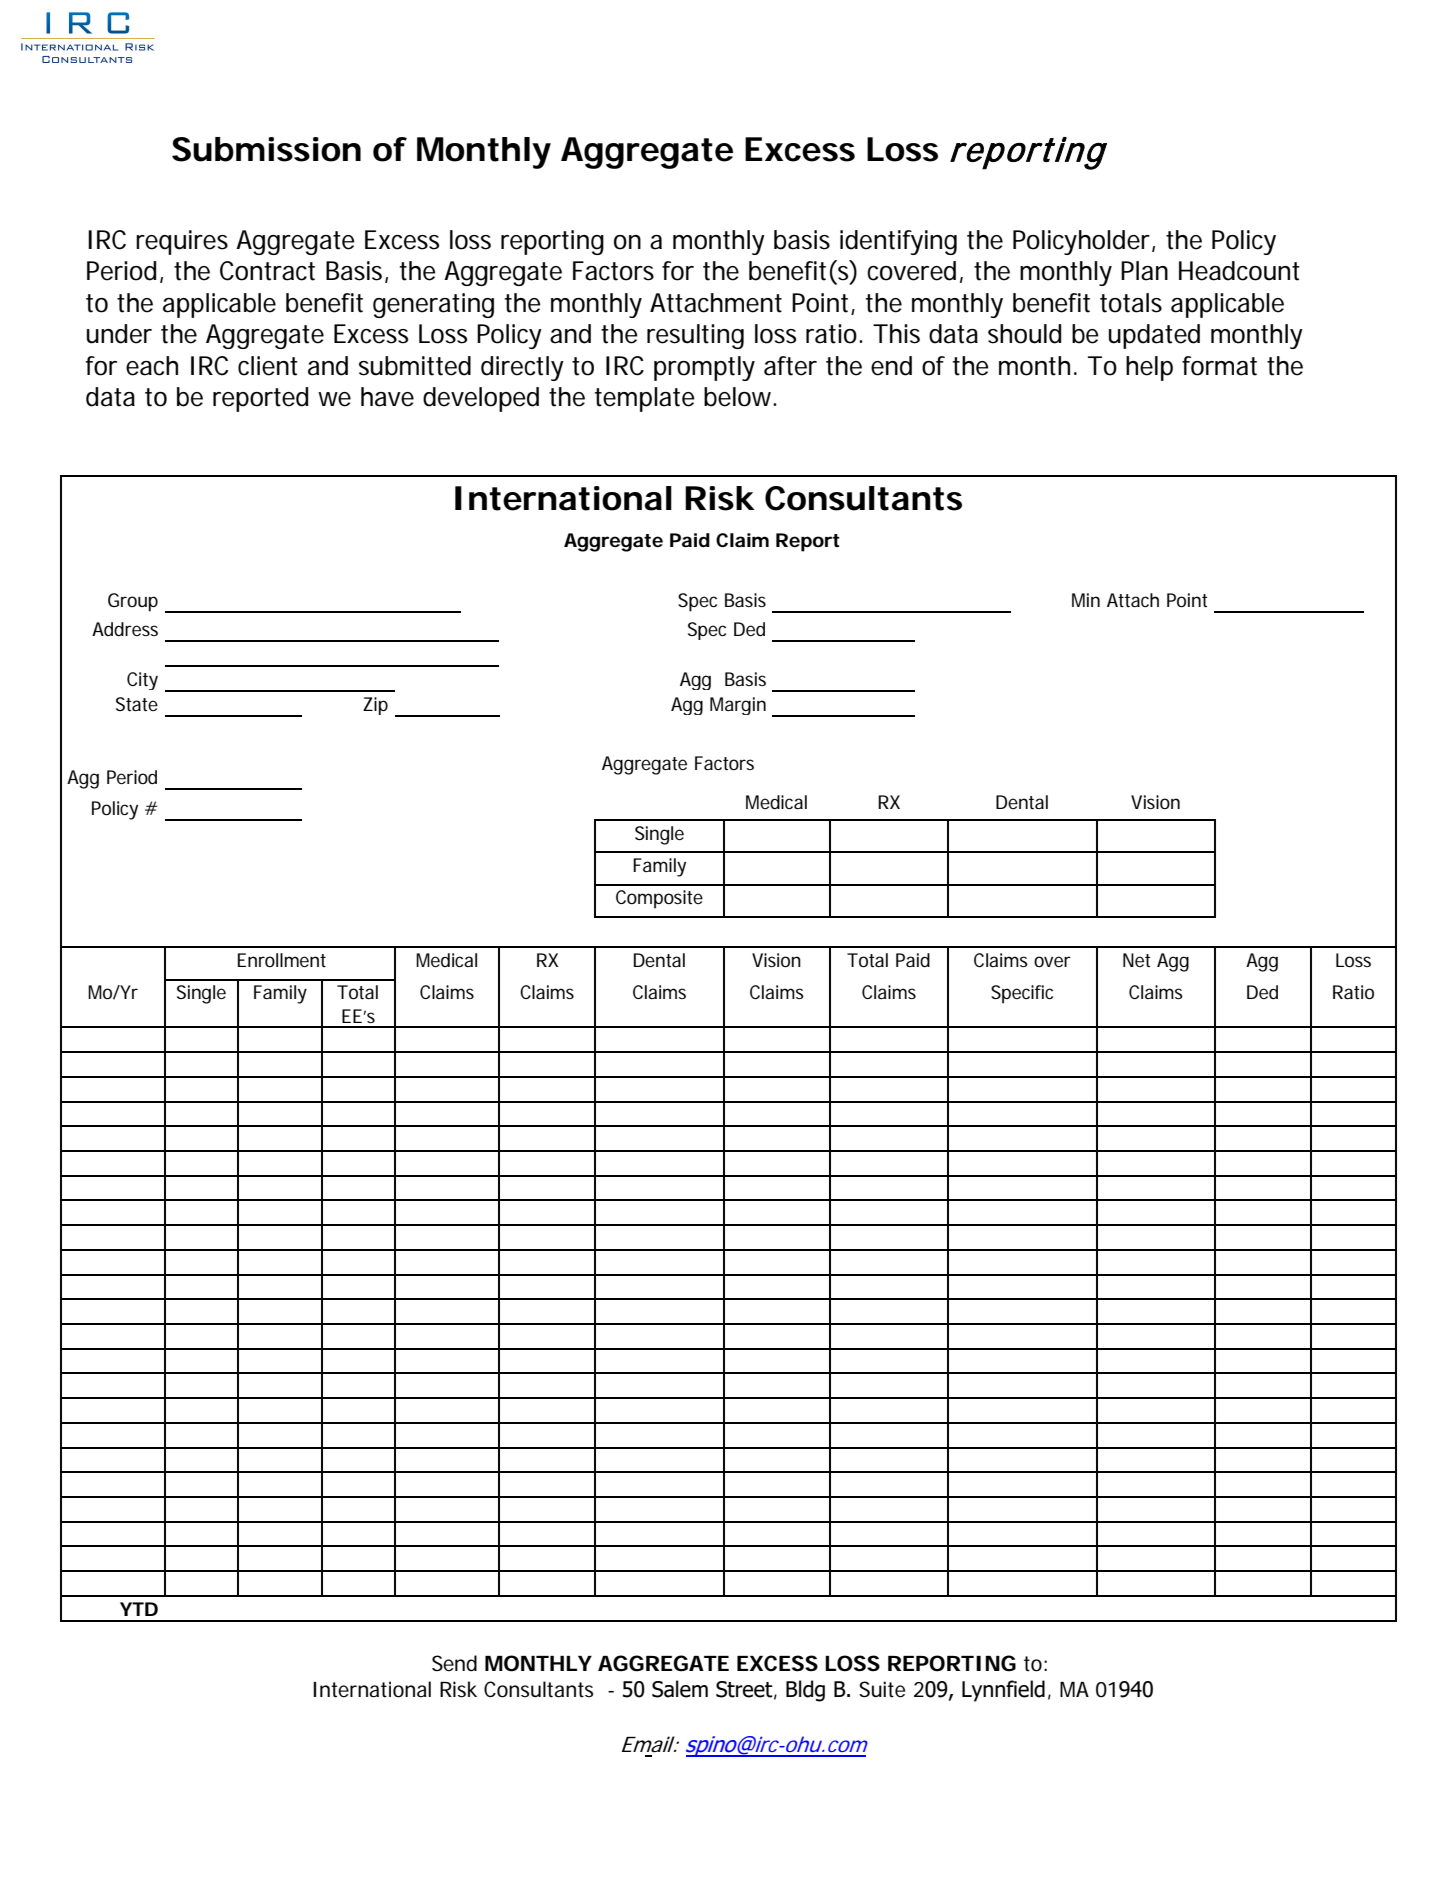 The image size is (1454, 1881). What do you see at coordinates (1144, 271) in the screenshot?
I see `Plan` at bounding box center [1144, 271].
